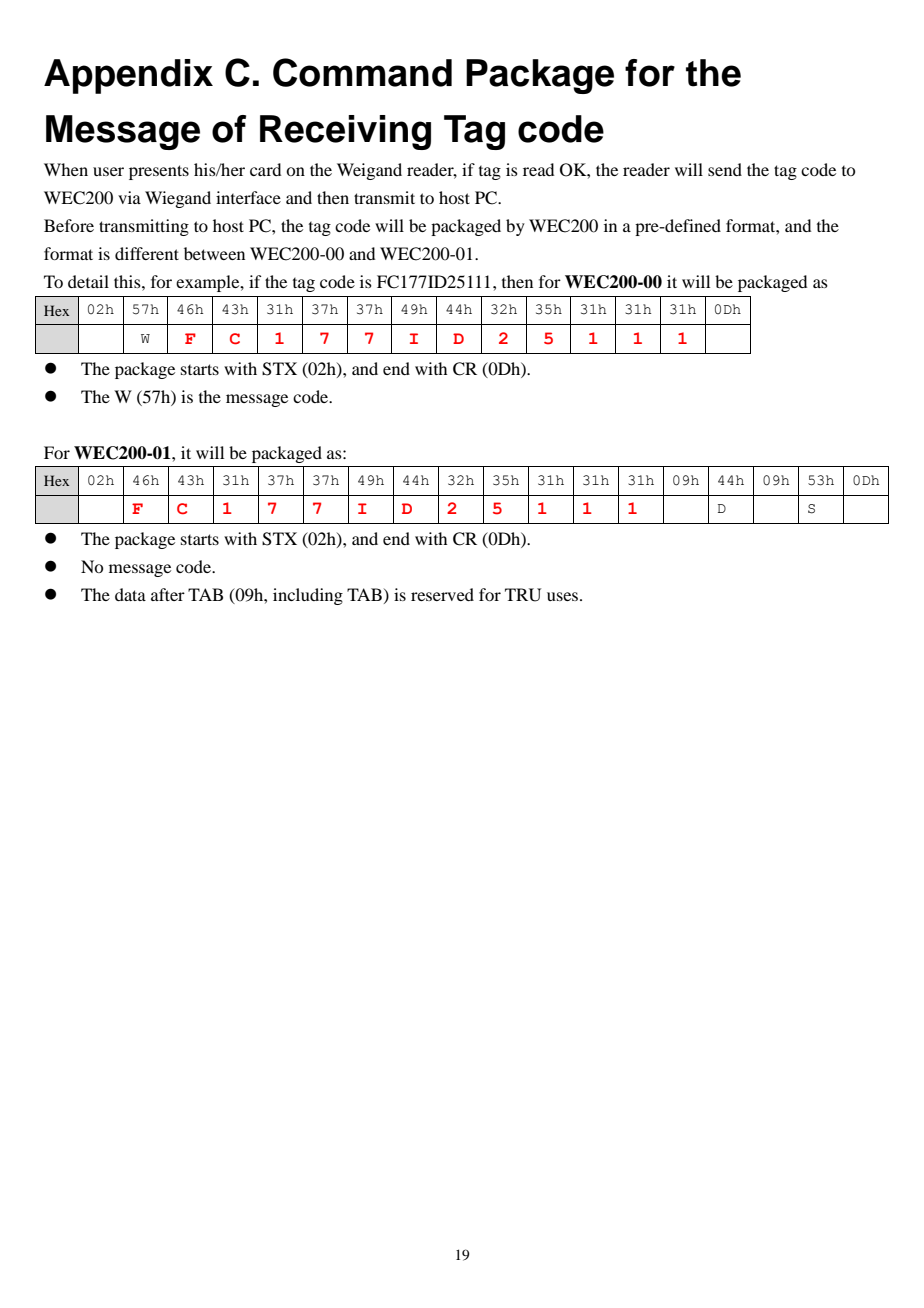 The height and width of the image is (1308, 924). What do you see at coordinates (345, 132) in the image?
I see `Receiving` at bounding box center [345, 132].
